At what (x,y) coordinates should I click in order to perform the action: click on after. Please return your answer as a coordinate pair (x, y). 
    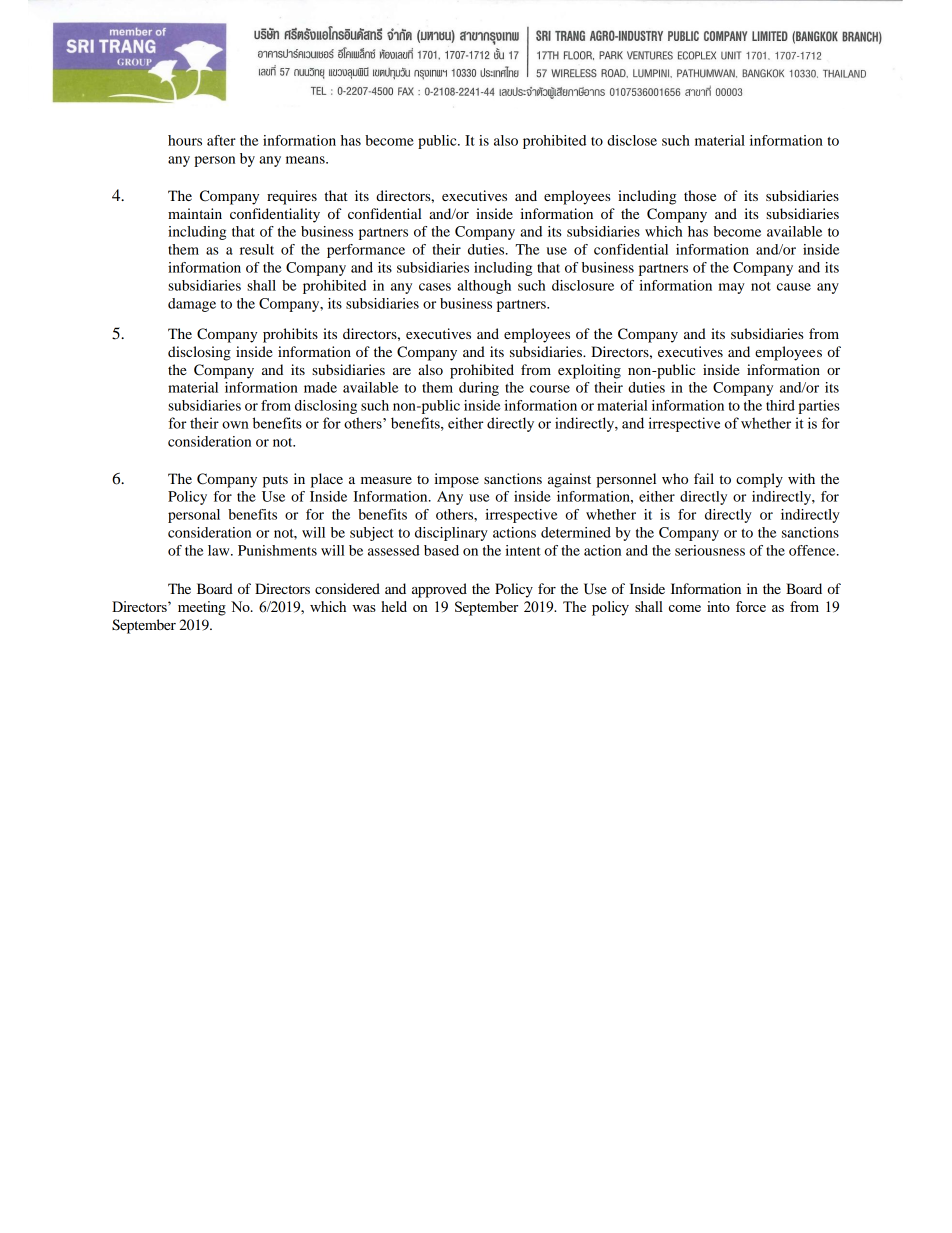
    Looking at the image, I should click on (221, 140).
